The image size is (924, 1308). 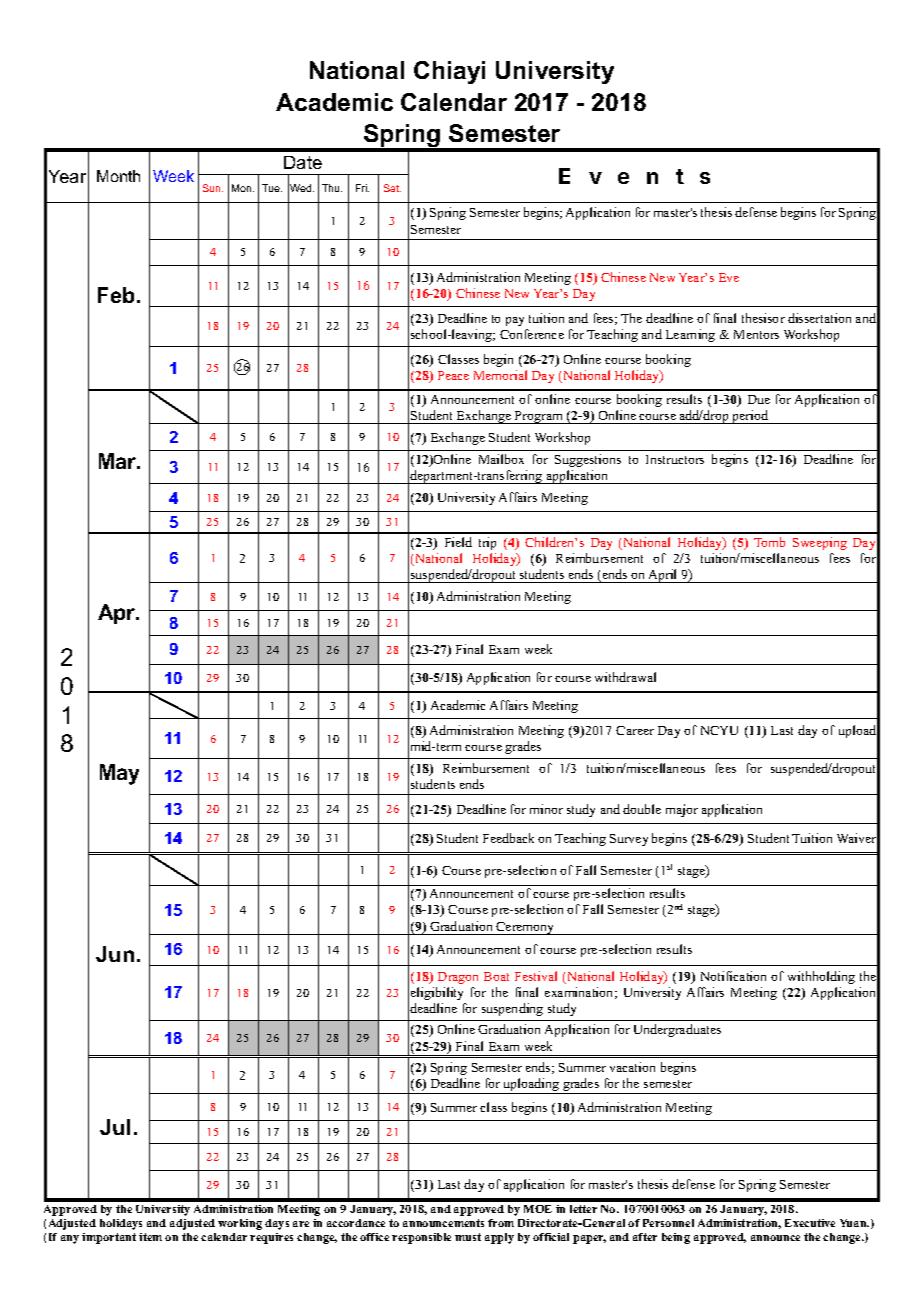 What do you see at coordinates (729, 277) in the screenshot?
I see `Eve` at bounding box center [729, 277].
